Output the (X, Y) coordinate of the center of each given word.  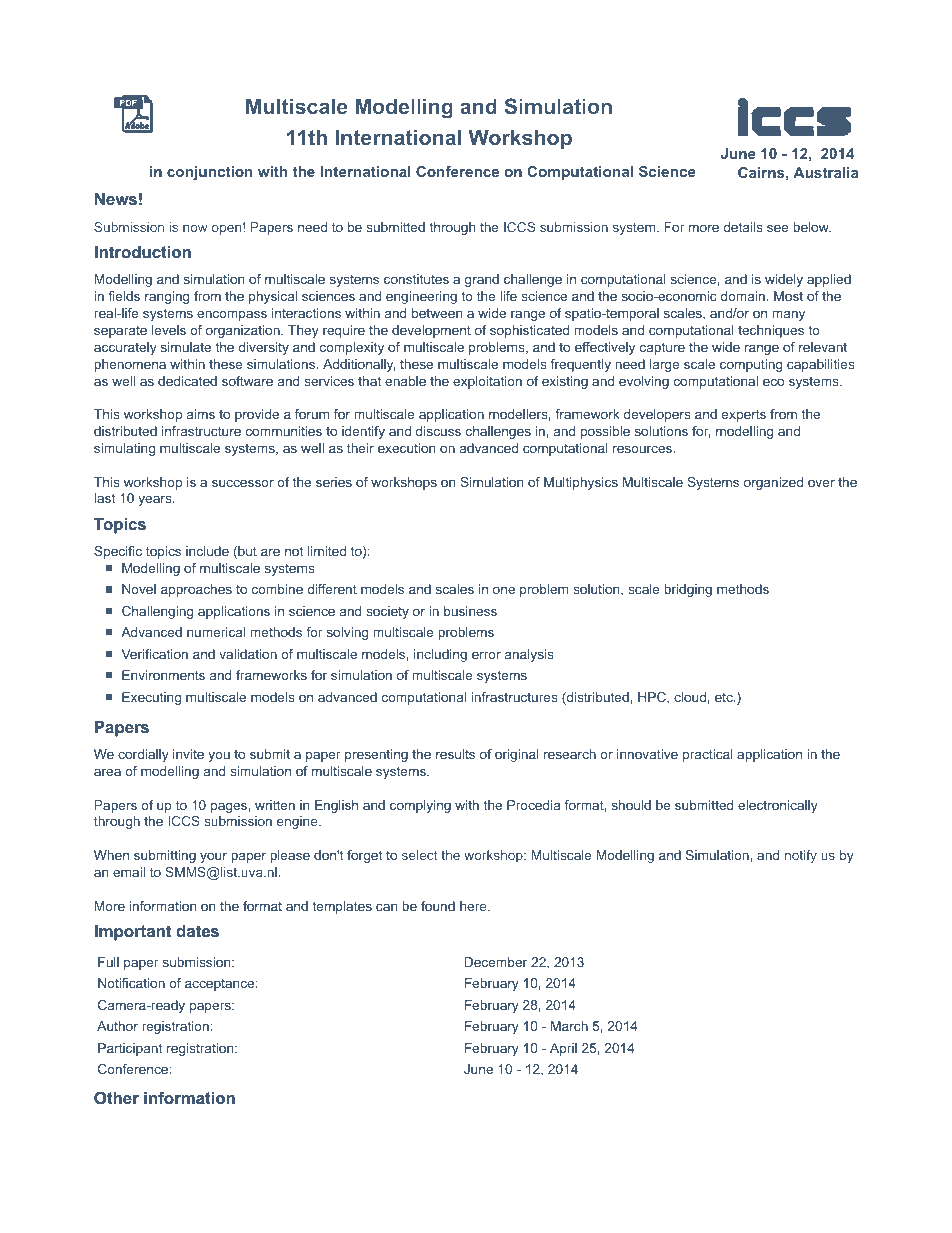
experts (744, 415)
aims (201, 414)
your (213, 857)
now (195, 228)
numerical (216, 632)
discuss (438, 431)
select (420, 855)
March (569, 1026)
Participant (130, 1049)
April (563, 1049)
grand (482, 280)
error (486, 655)
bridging (688, 590)
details (743, 227)
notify (801, 856)
